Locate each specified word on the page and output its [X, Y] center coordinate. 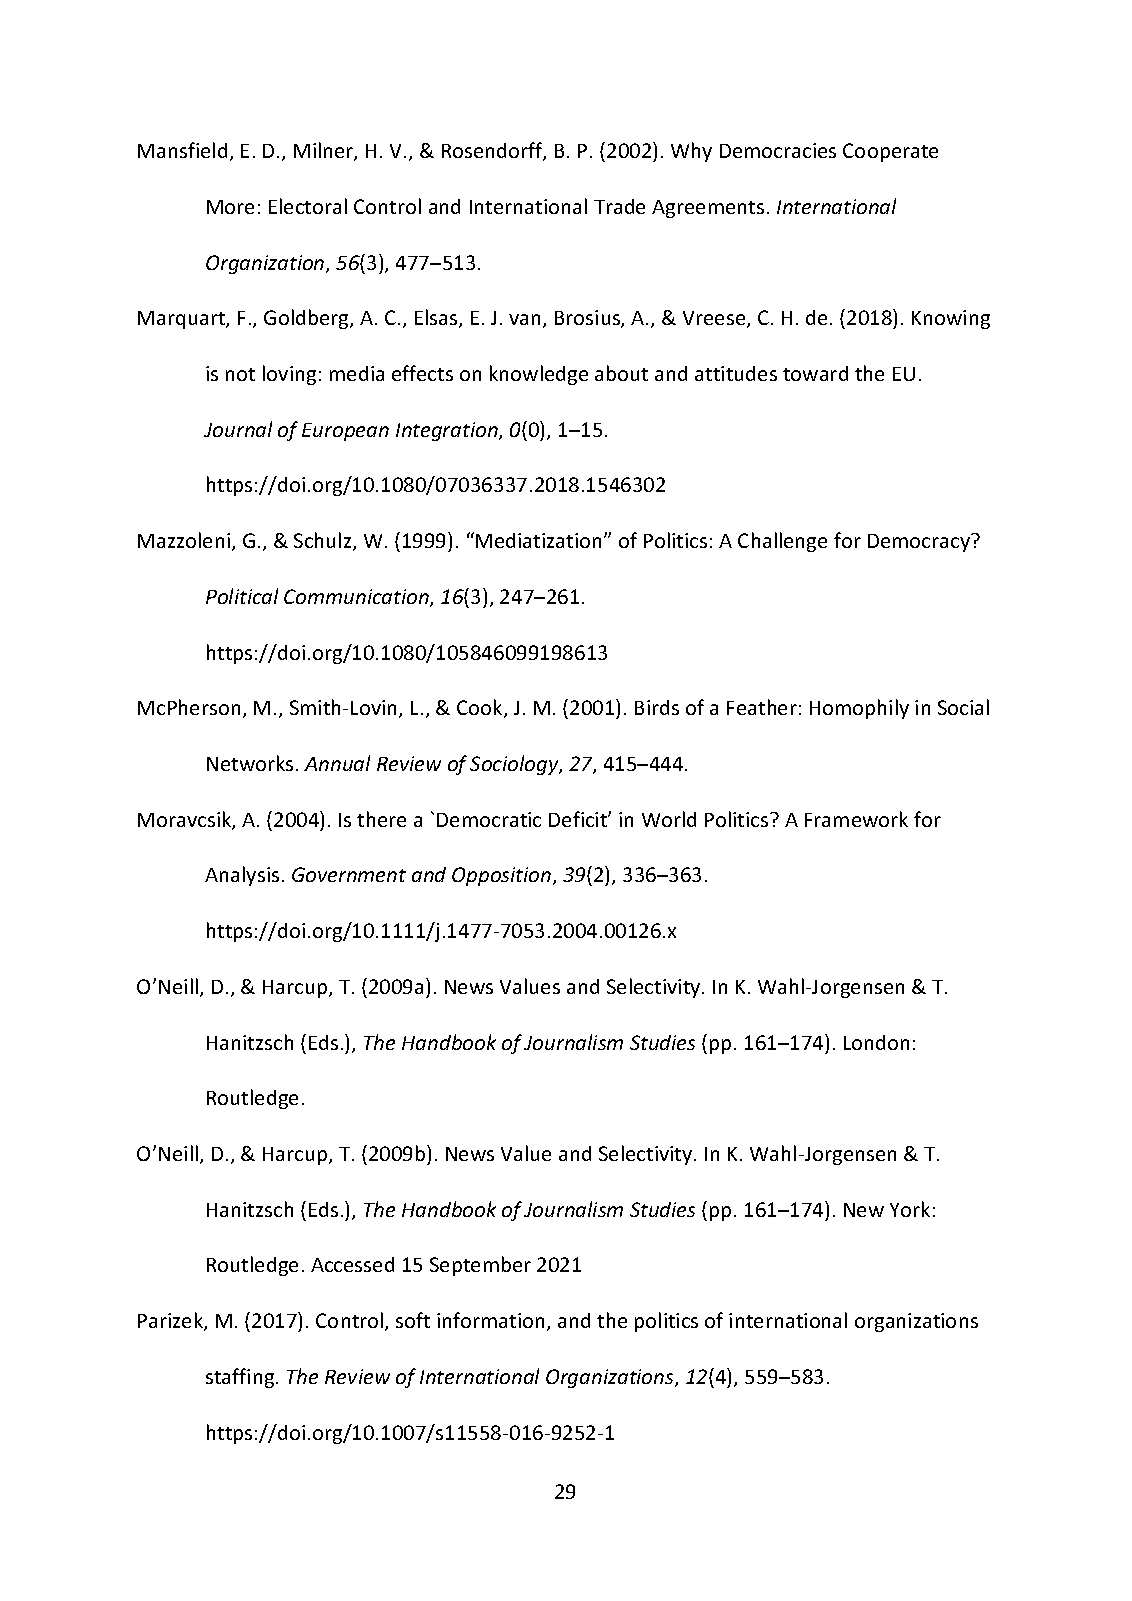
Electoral [308, 206]
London [876, 1042]
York [910, 1209]
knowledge [539, 375]
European [345, 432]
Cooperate [890, 152]
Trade [619, 206]
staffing [241, 1378]
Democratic [489, 819]
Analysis [242, 876]
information [492, 1321]
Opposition [501, 876]
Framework [856, 819]
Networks [250, 763]
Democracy [920, 543]
